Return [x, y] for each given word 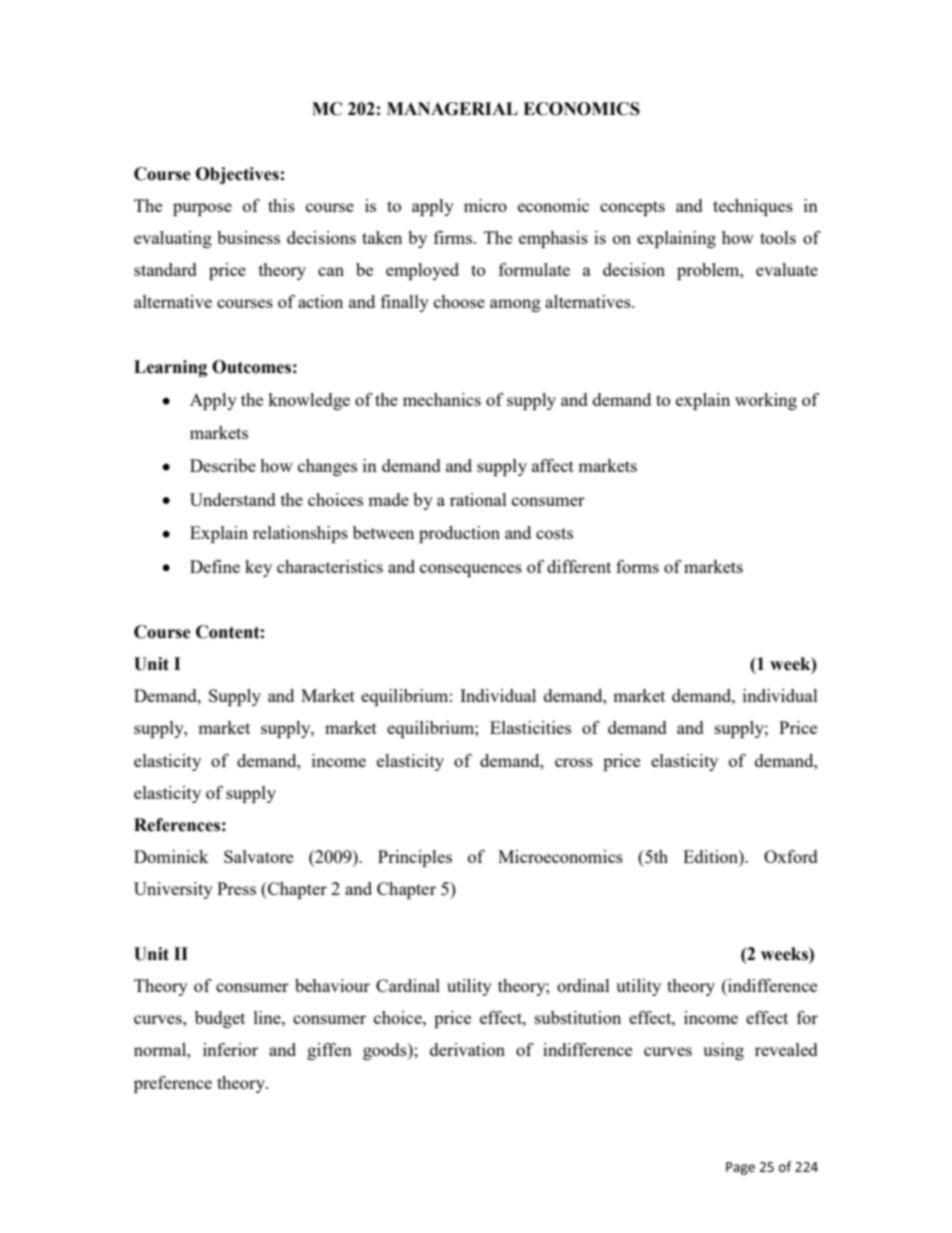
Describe [223, 465]
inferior [230, 1049]
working [766, 401]
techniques [753, 207]
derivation [467, 1049]
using [723, 1051]
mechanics [442, 399]
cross [574, 762]
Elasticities [530, 727]
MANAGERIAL [452, 109]
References [177, 825]
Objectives [237, 175]
